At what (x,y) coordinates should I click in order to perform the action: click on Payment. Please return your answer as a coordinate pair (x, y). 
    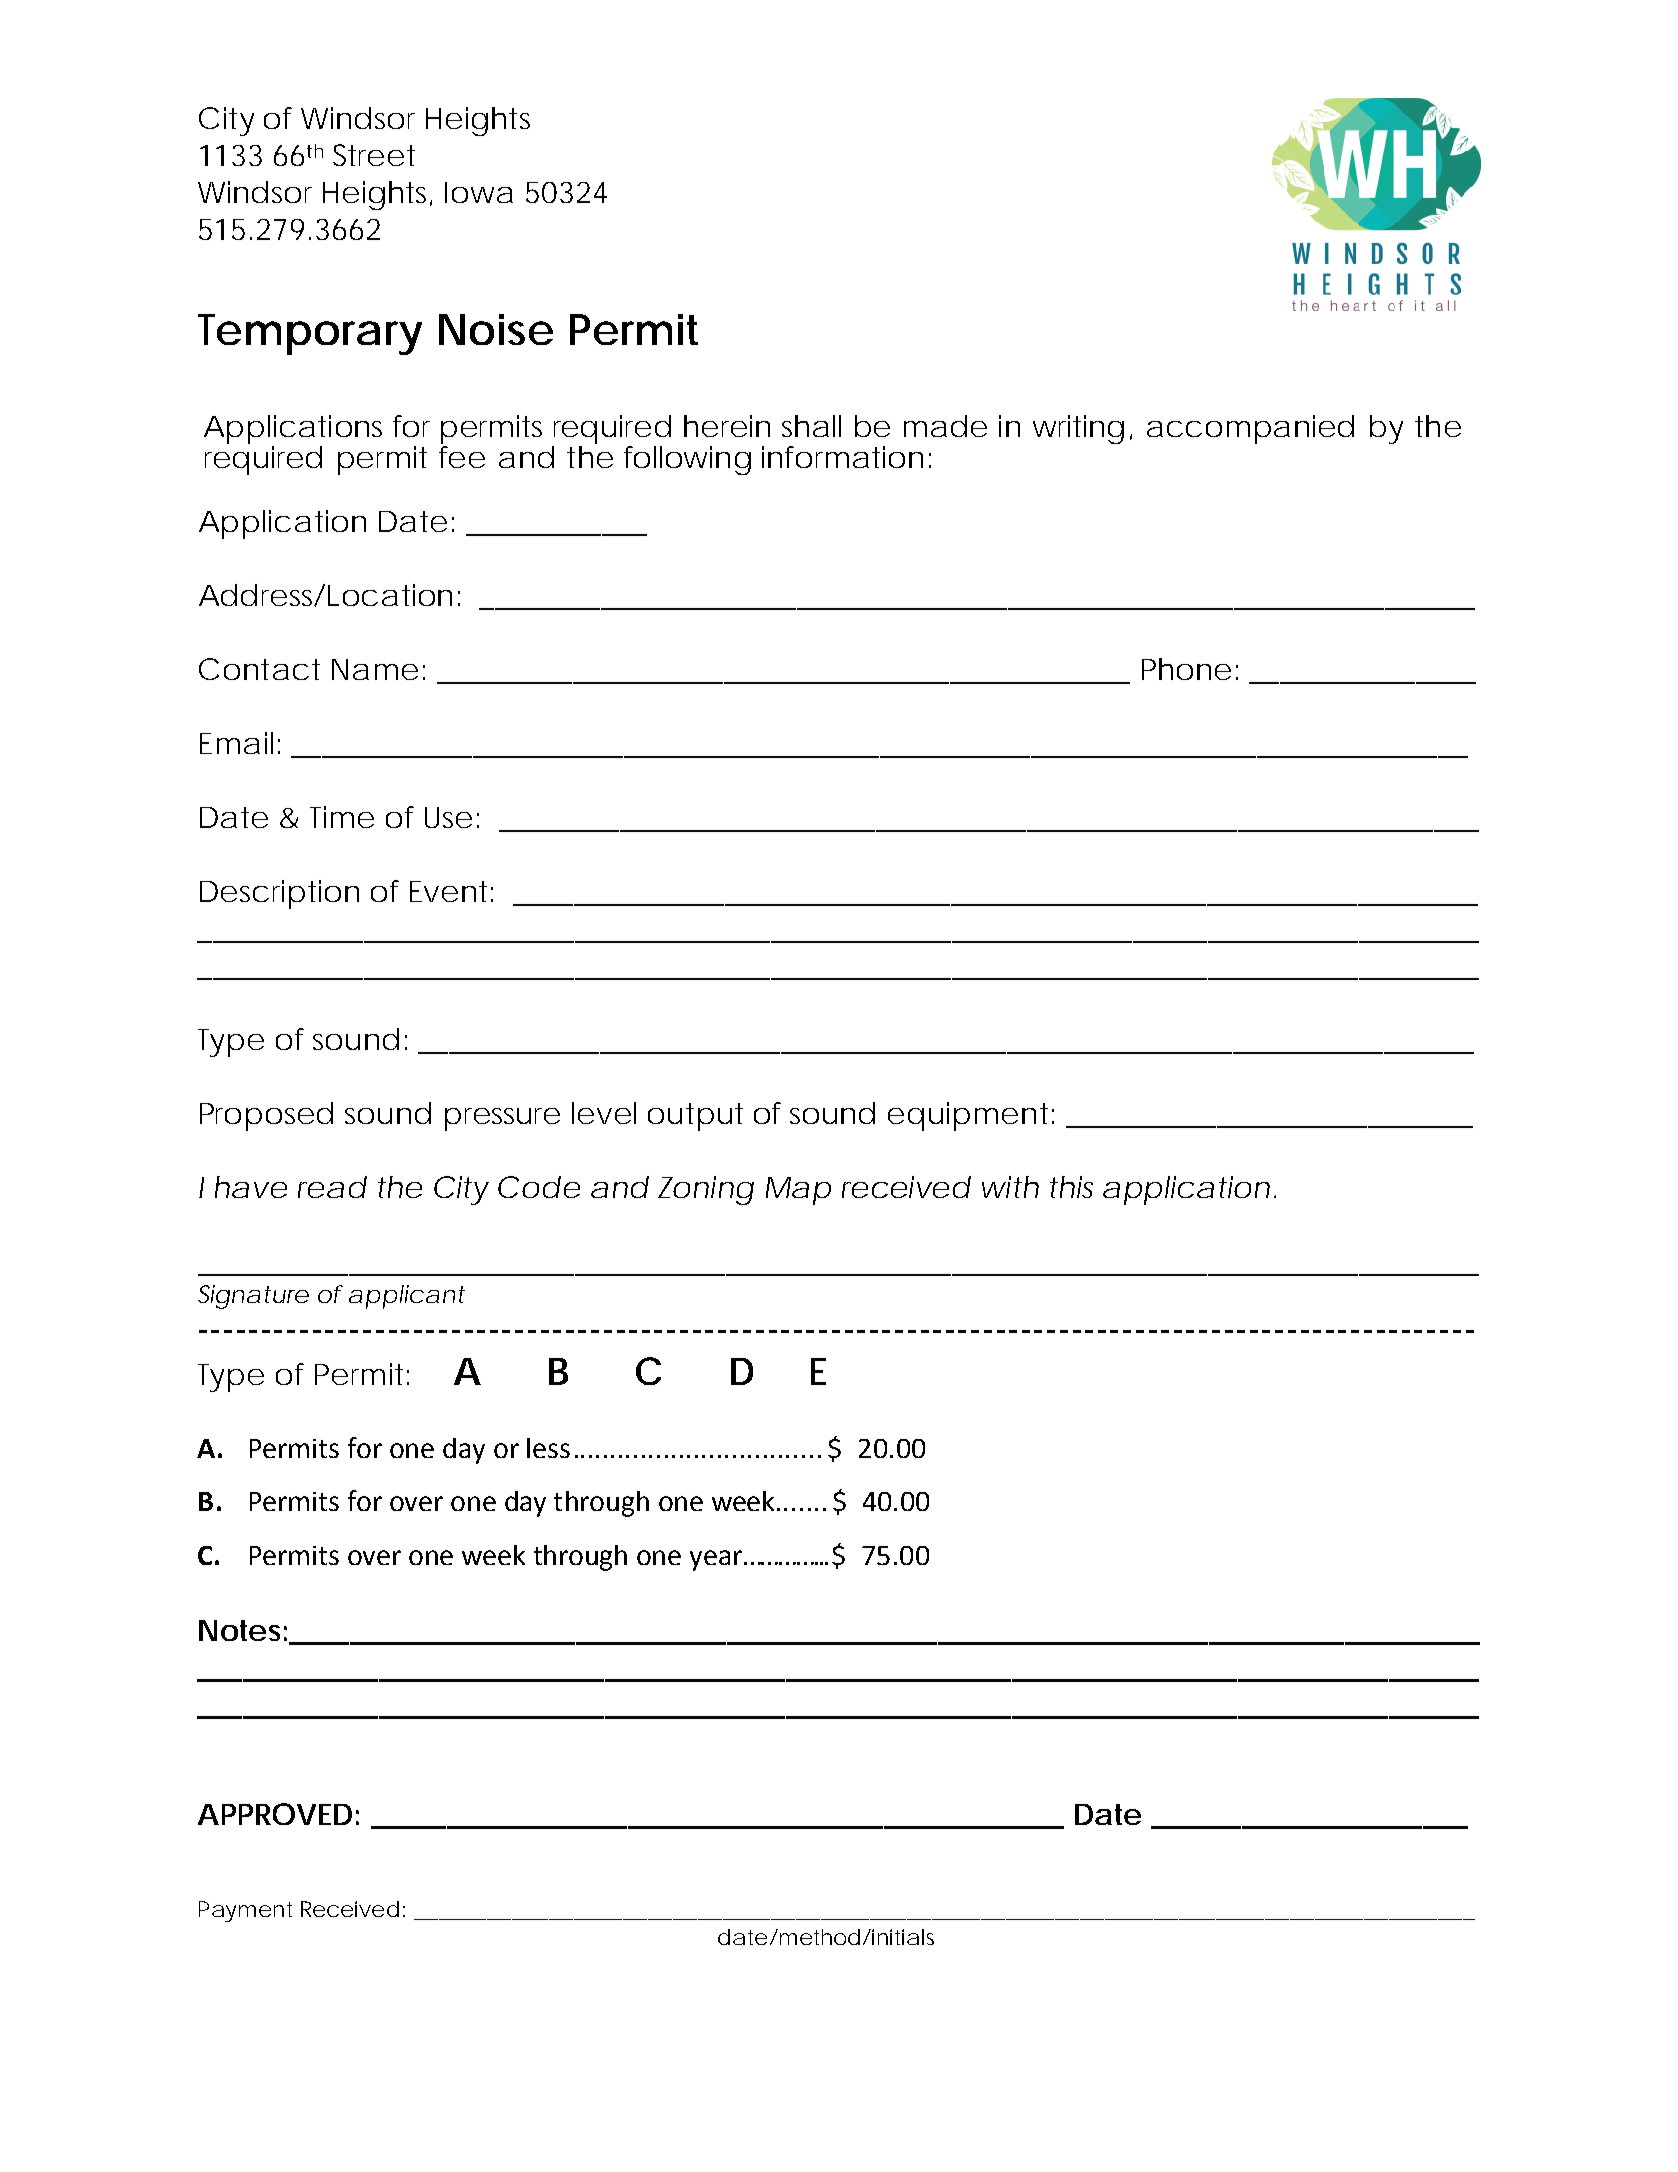
    Looking at the image, I should click on (245, 1911).
